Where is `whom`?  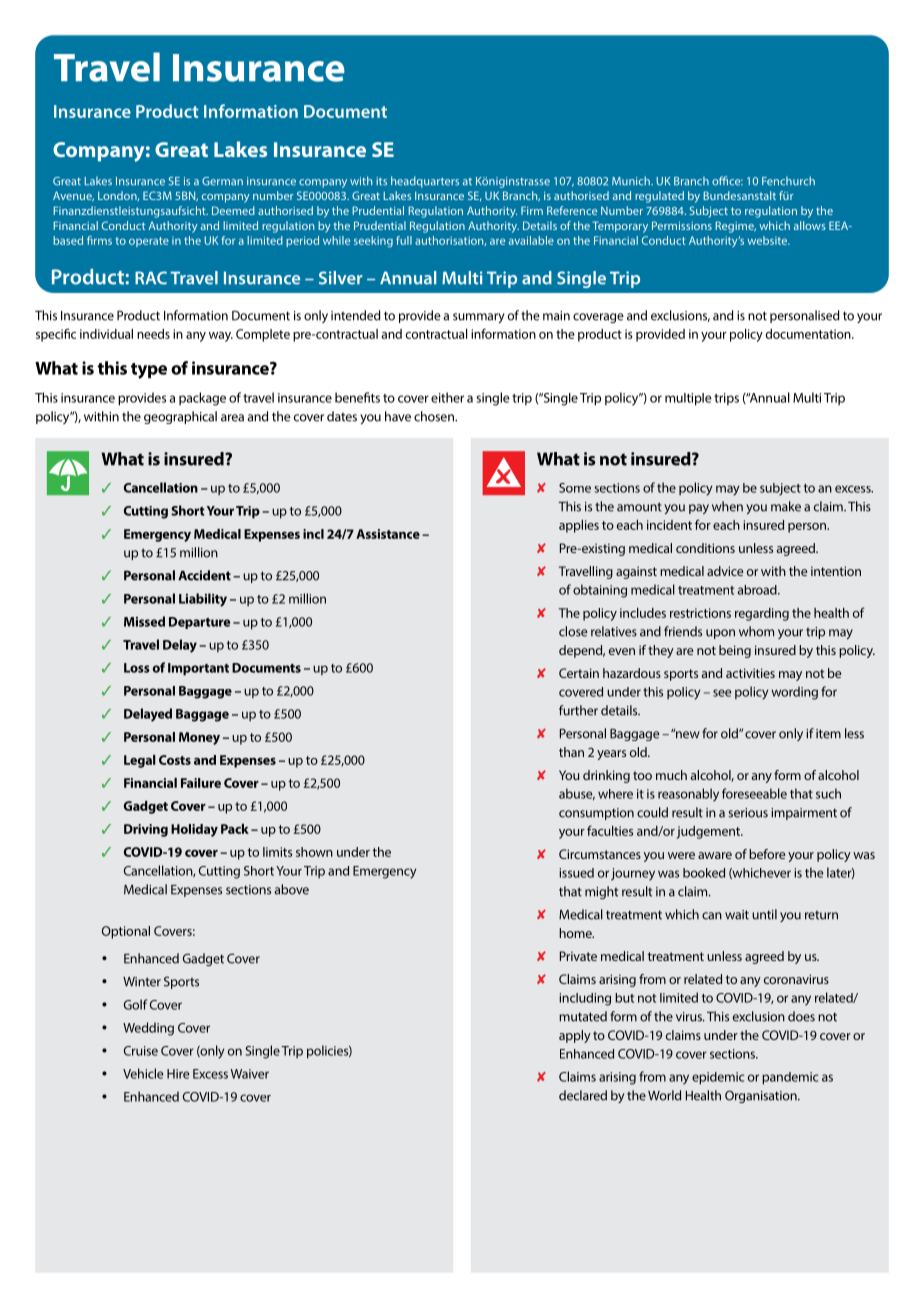 whom is located at coordinates (756, 631).
